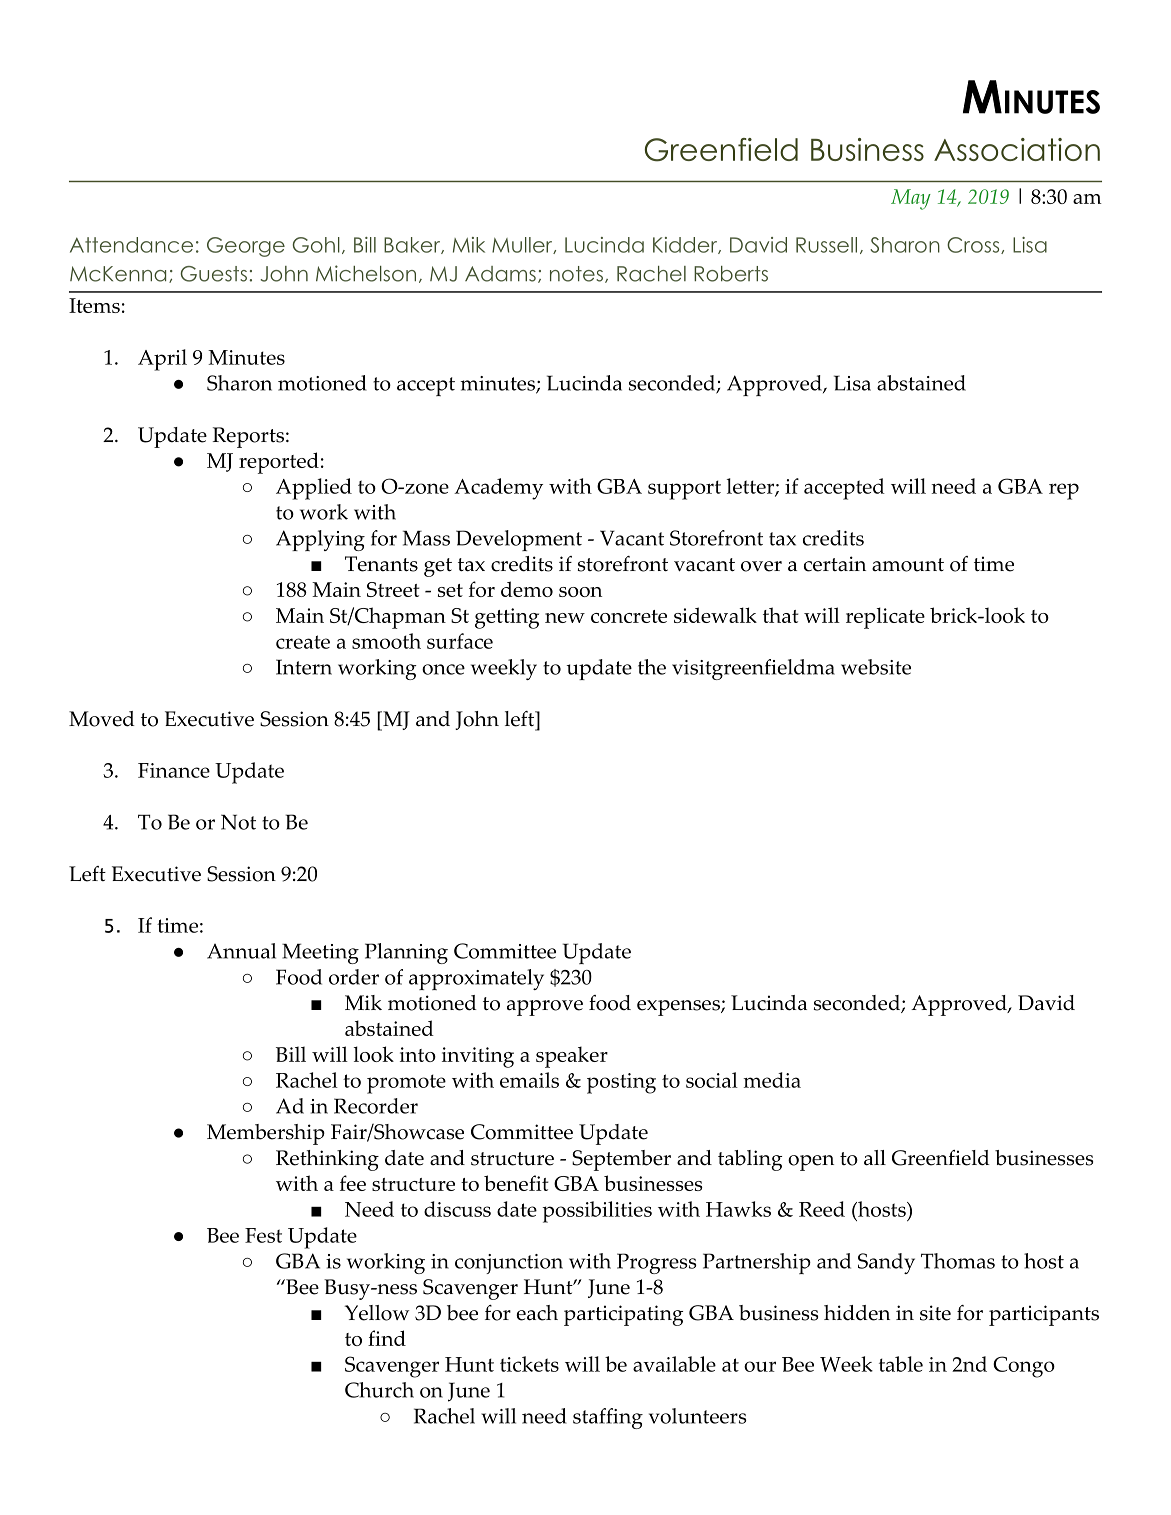 The image size is (1171, 1515). Describe the element at coordinates (652, 667) in the screenshot. I see `the` at that location.
